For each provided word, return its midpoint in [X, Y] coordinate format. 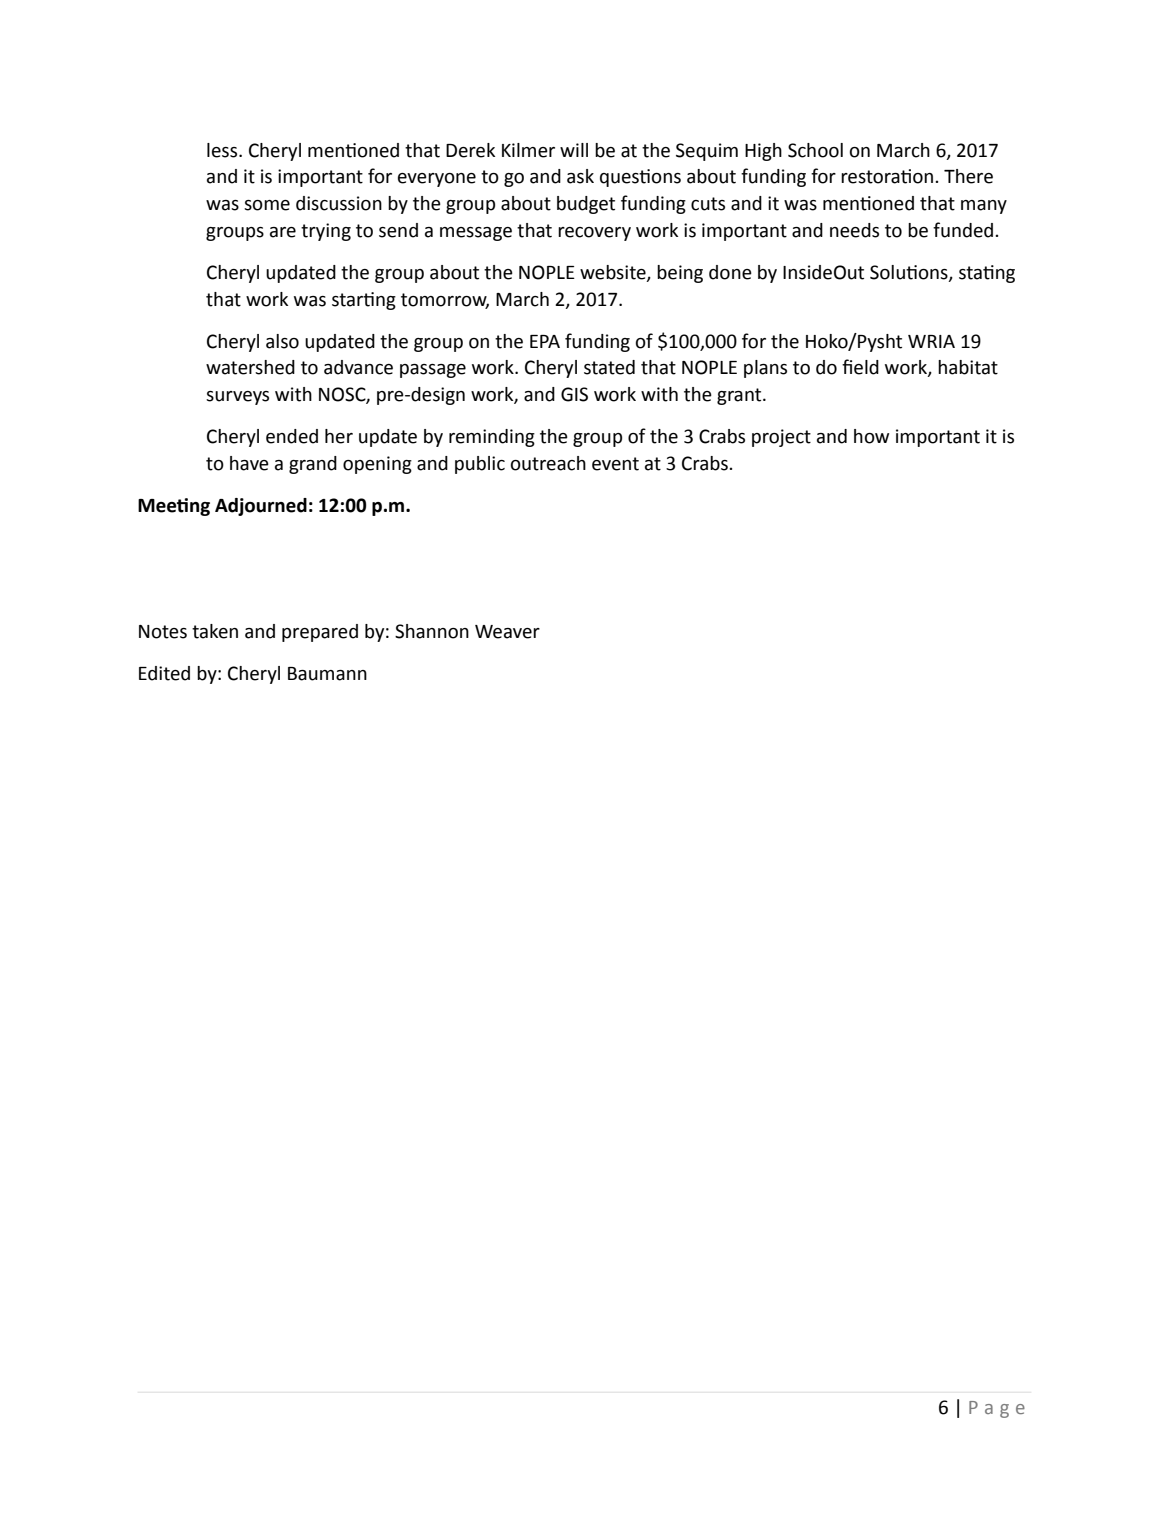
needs [854, 230]
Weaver [507, 632]
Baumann [327, 674]
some [267, 205]
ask [580, 176]
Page [997, 1409]
